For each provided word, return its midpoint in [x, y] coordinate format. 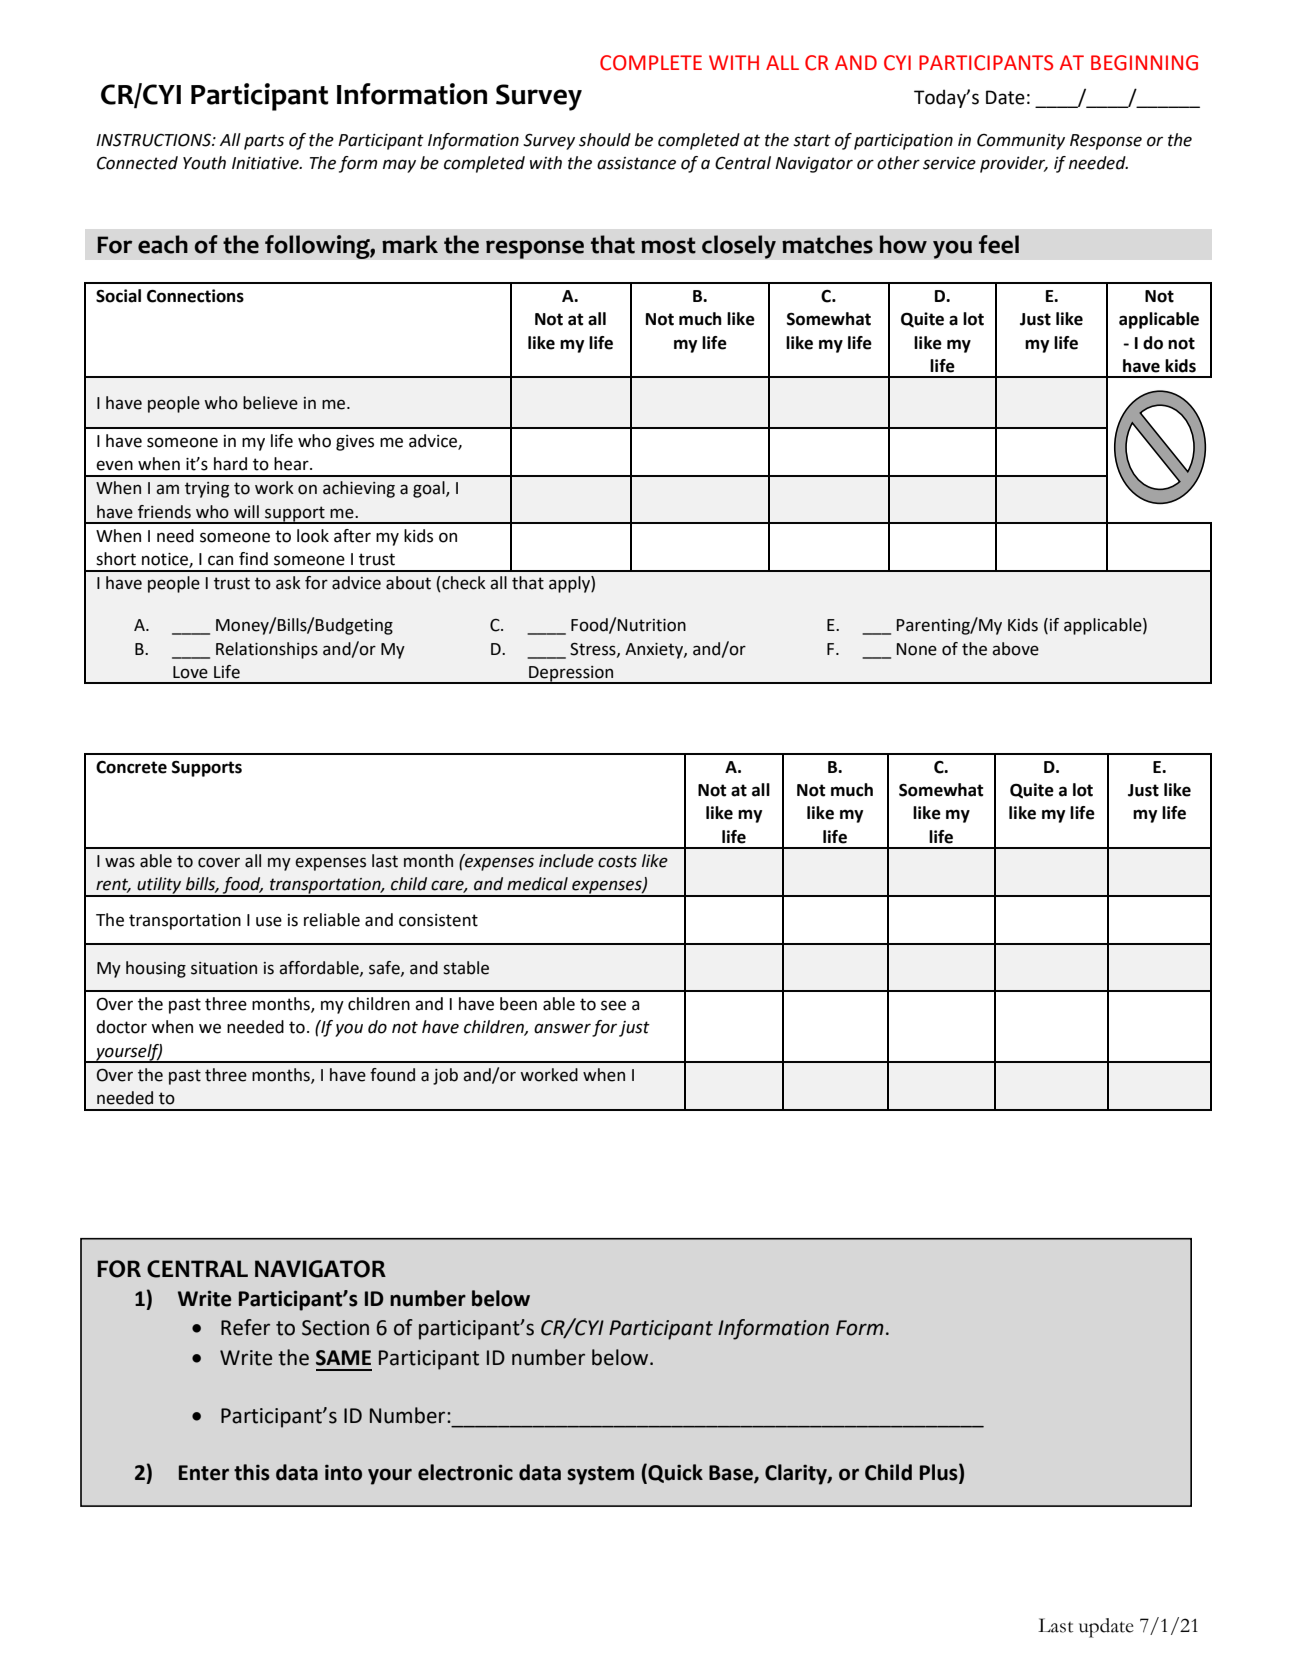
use [269, 921]
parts [264, 142]
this [252, 1472]
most [668, 245]
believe [270, 403]
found [392, 1075]
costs [617, 861]
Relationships [267, 650]
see [613, 1005]
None [917, 649]
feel [999, 244]
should [605, 140]
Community [1021, 142]
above [1015, 649]
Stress [594, 649]
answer [562, 1028]
